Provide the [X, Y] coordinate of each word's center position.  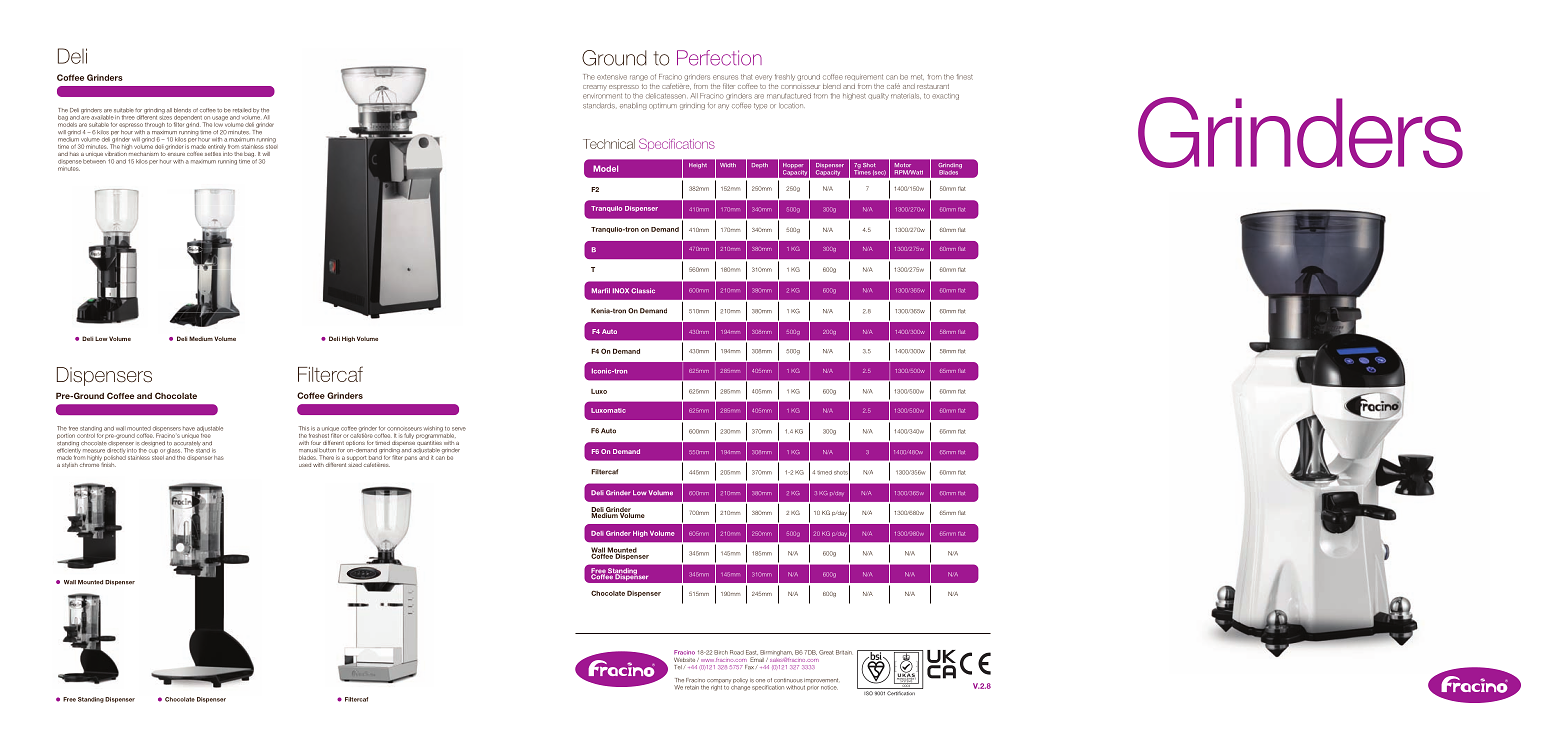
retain [692, 687]
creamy [595, 87]
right [716, 688]
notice [829, 687]
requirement [864, 77]
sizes [166, 118]
